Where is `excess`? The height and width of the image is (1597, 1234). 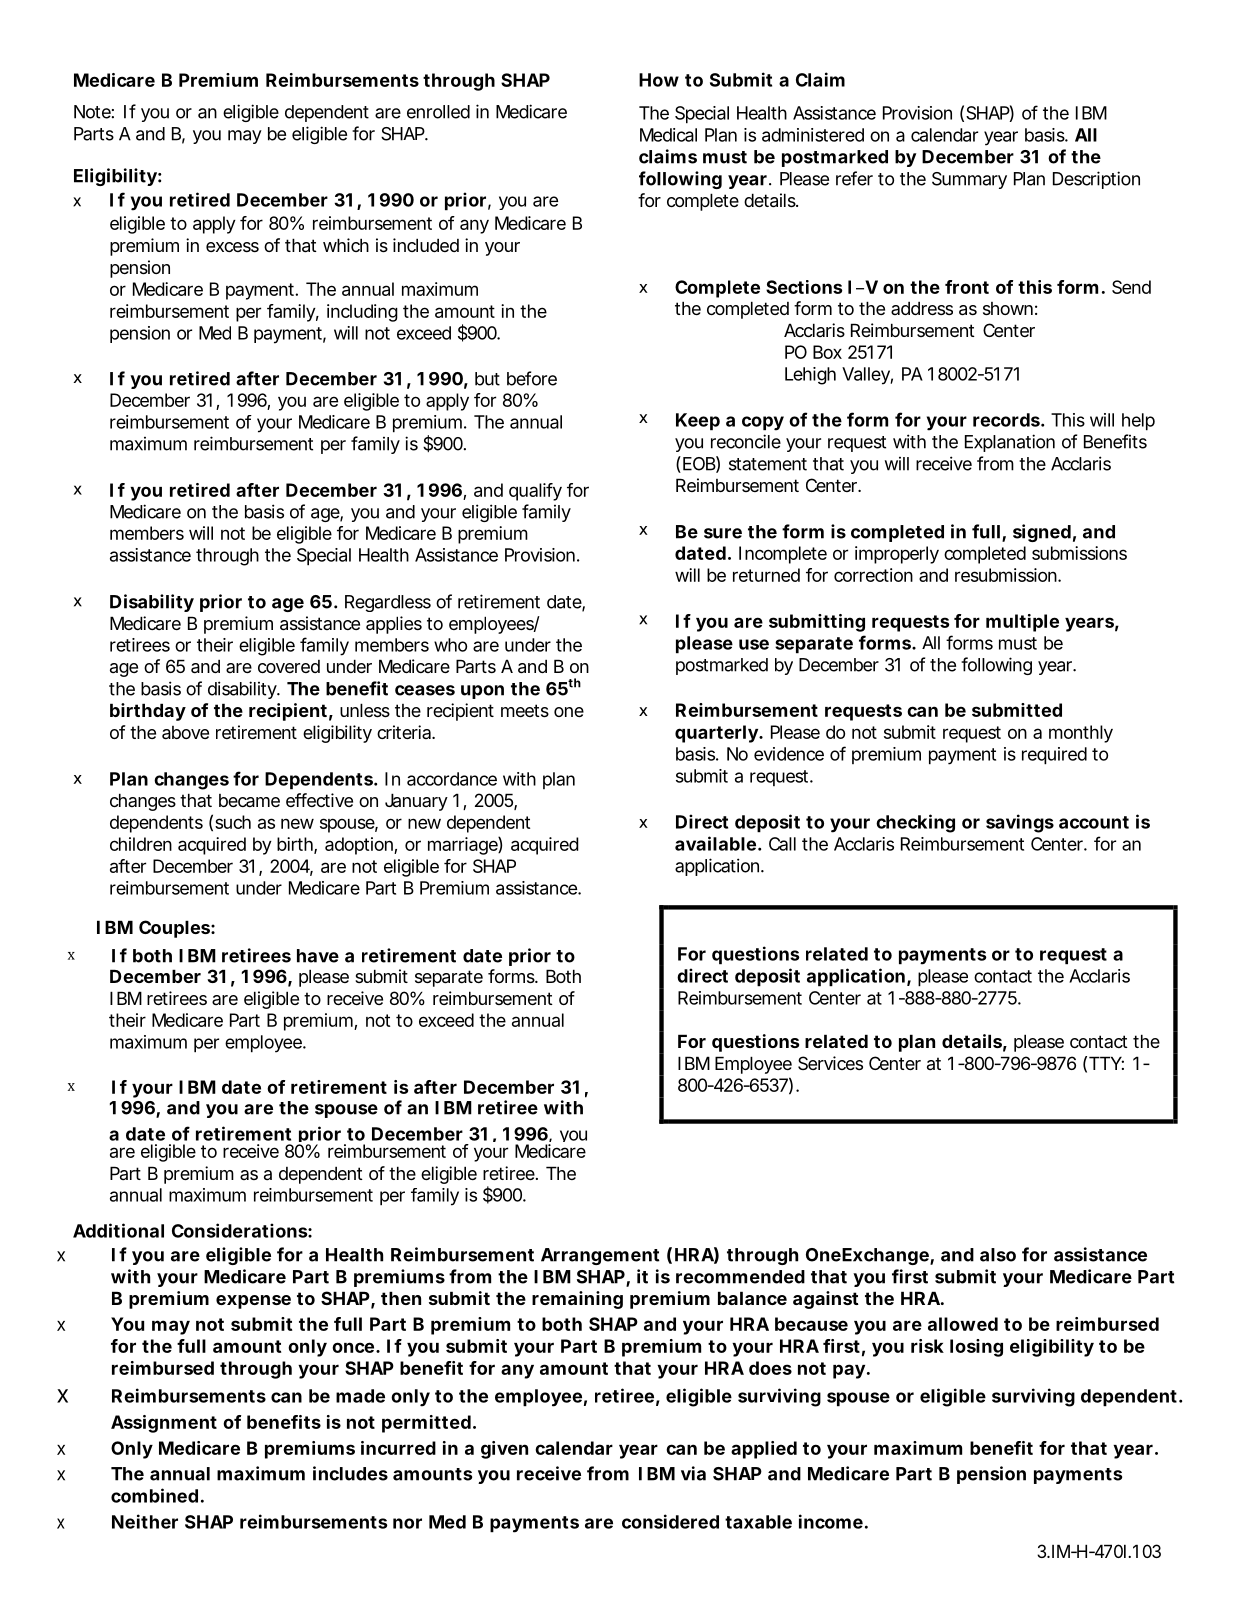
excess is located at coordinates (232, 247).
